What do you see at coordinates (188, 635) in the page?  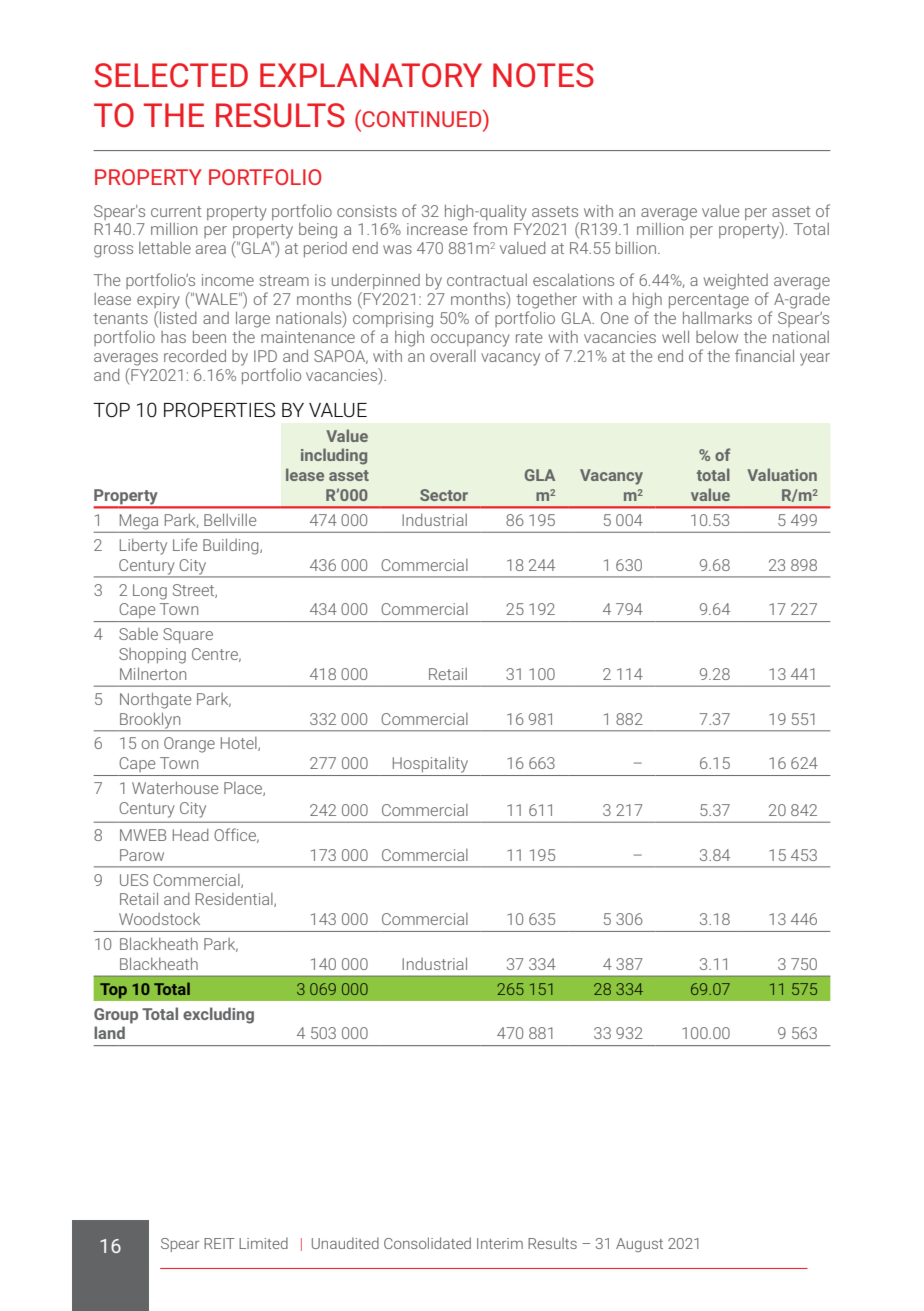 I see `Square` at bounding box center [188, 635].
